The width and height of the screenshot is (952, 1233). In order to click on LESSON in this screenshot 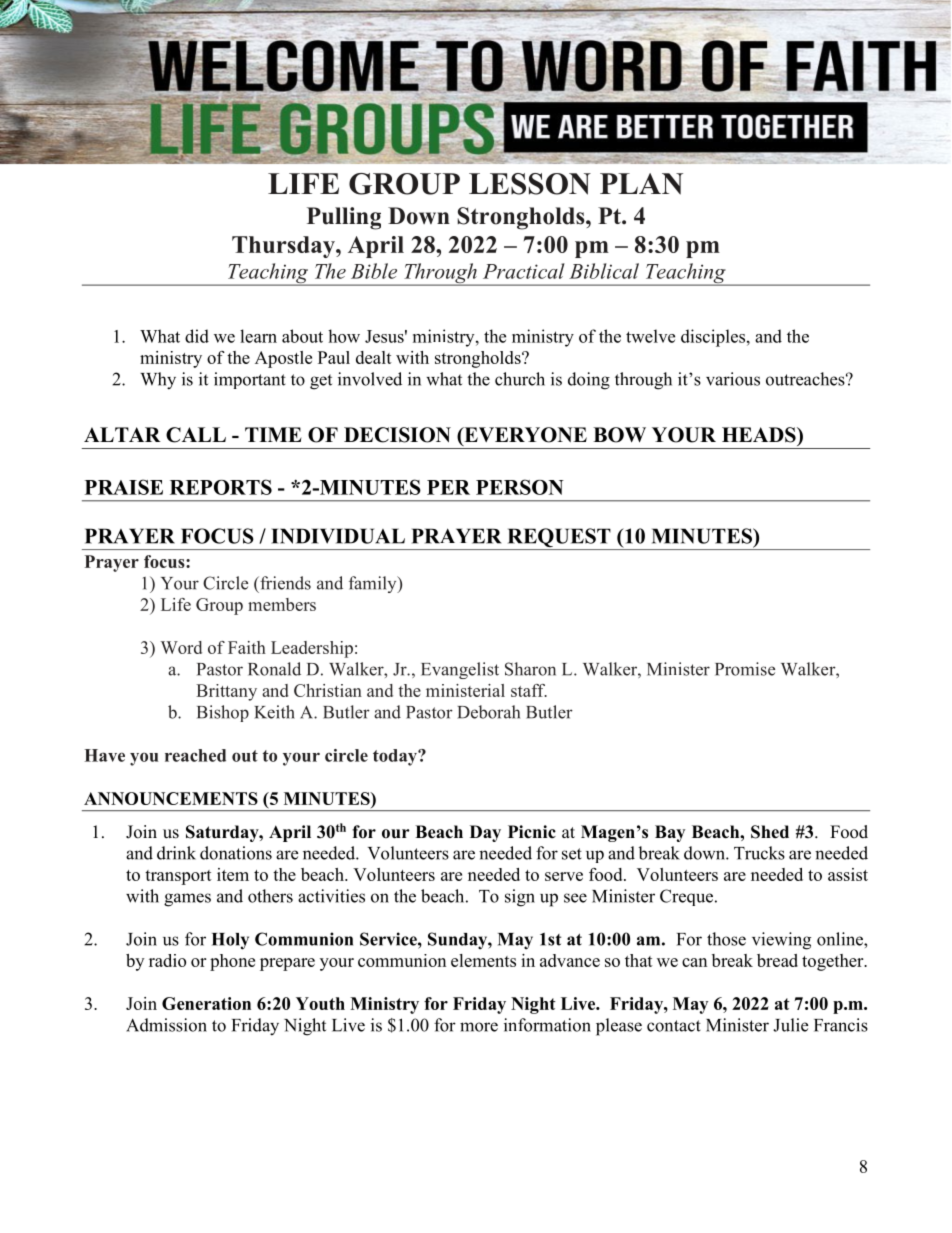, I will do `click(530, 184)`.
